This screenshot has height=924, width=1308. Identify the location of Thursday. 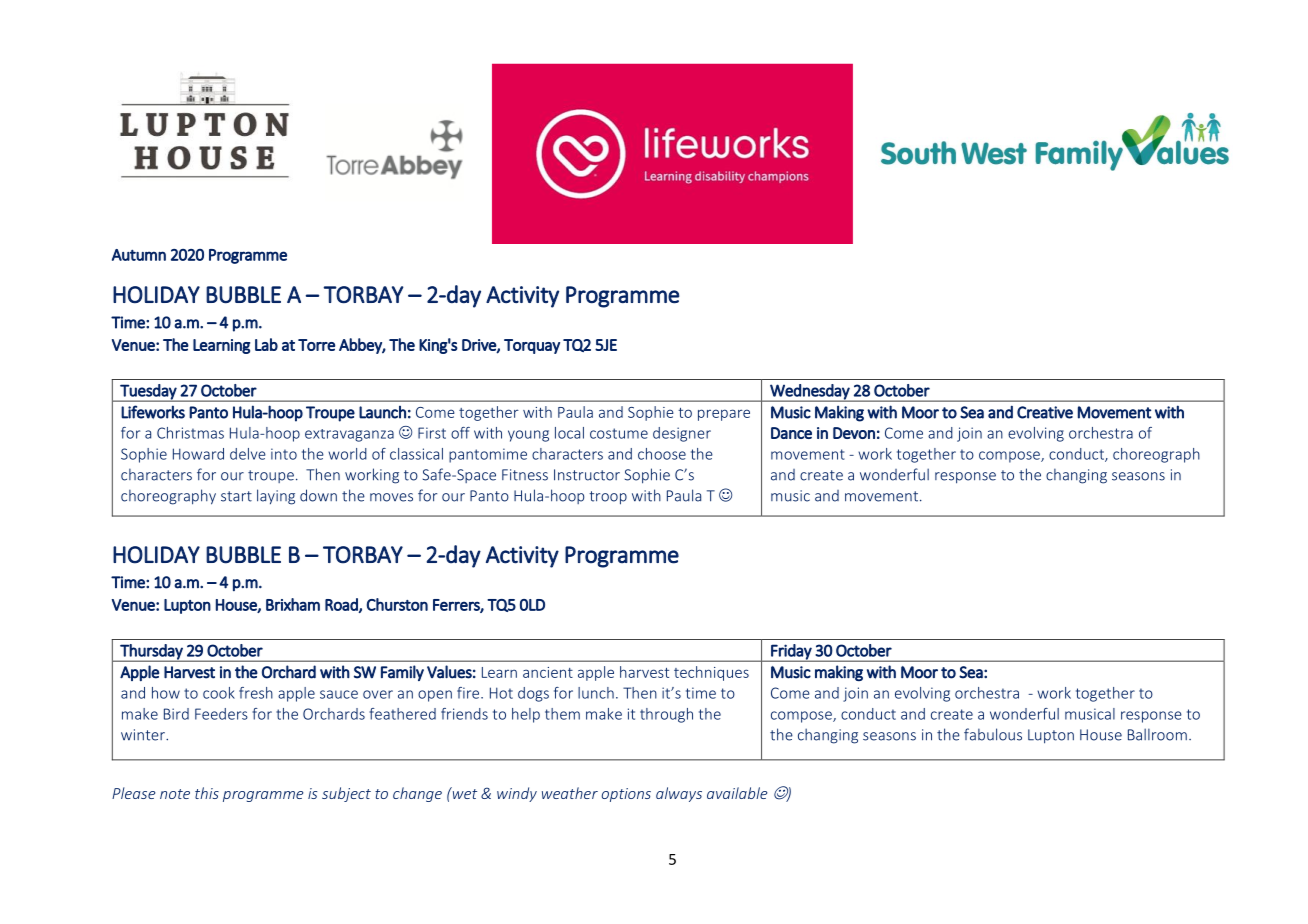
(151, 653).
